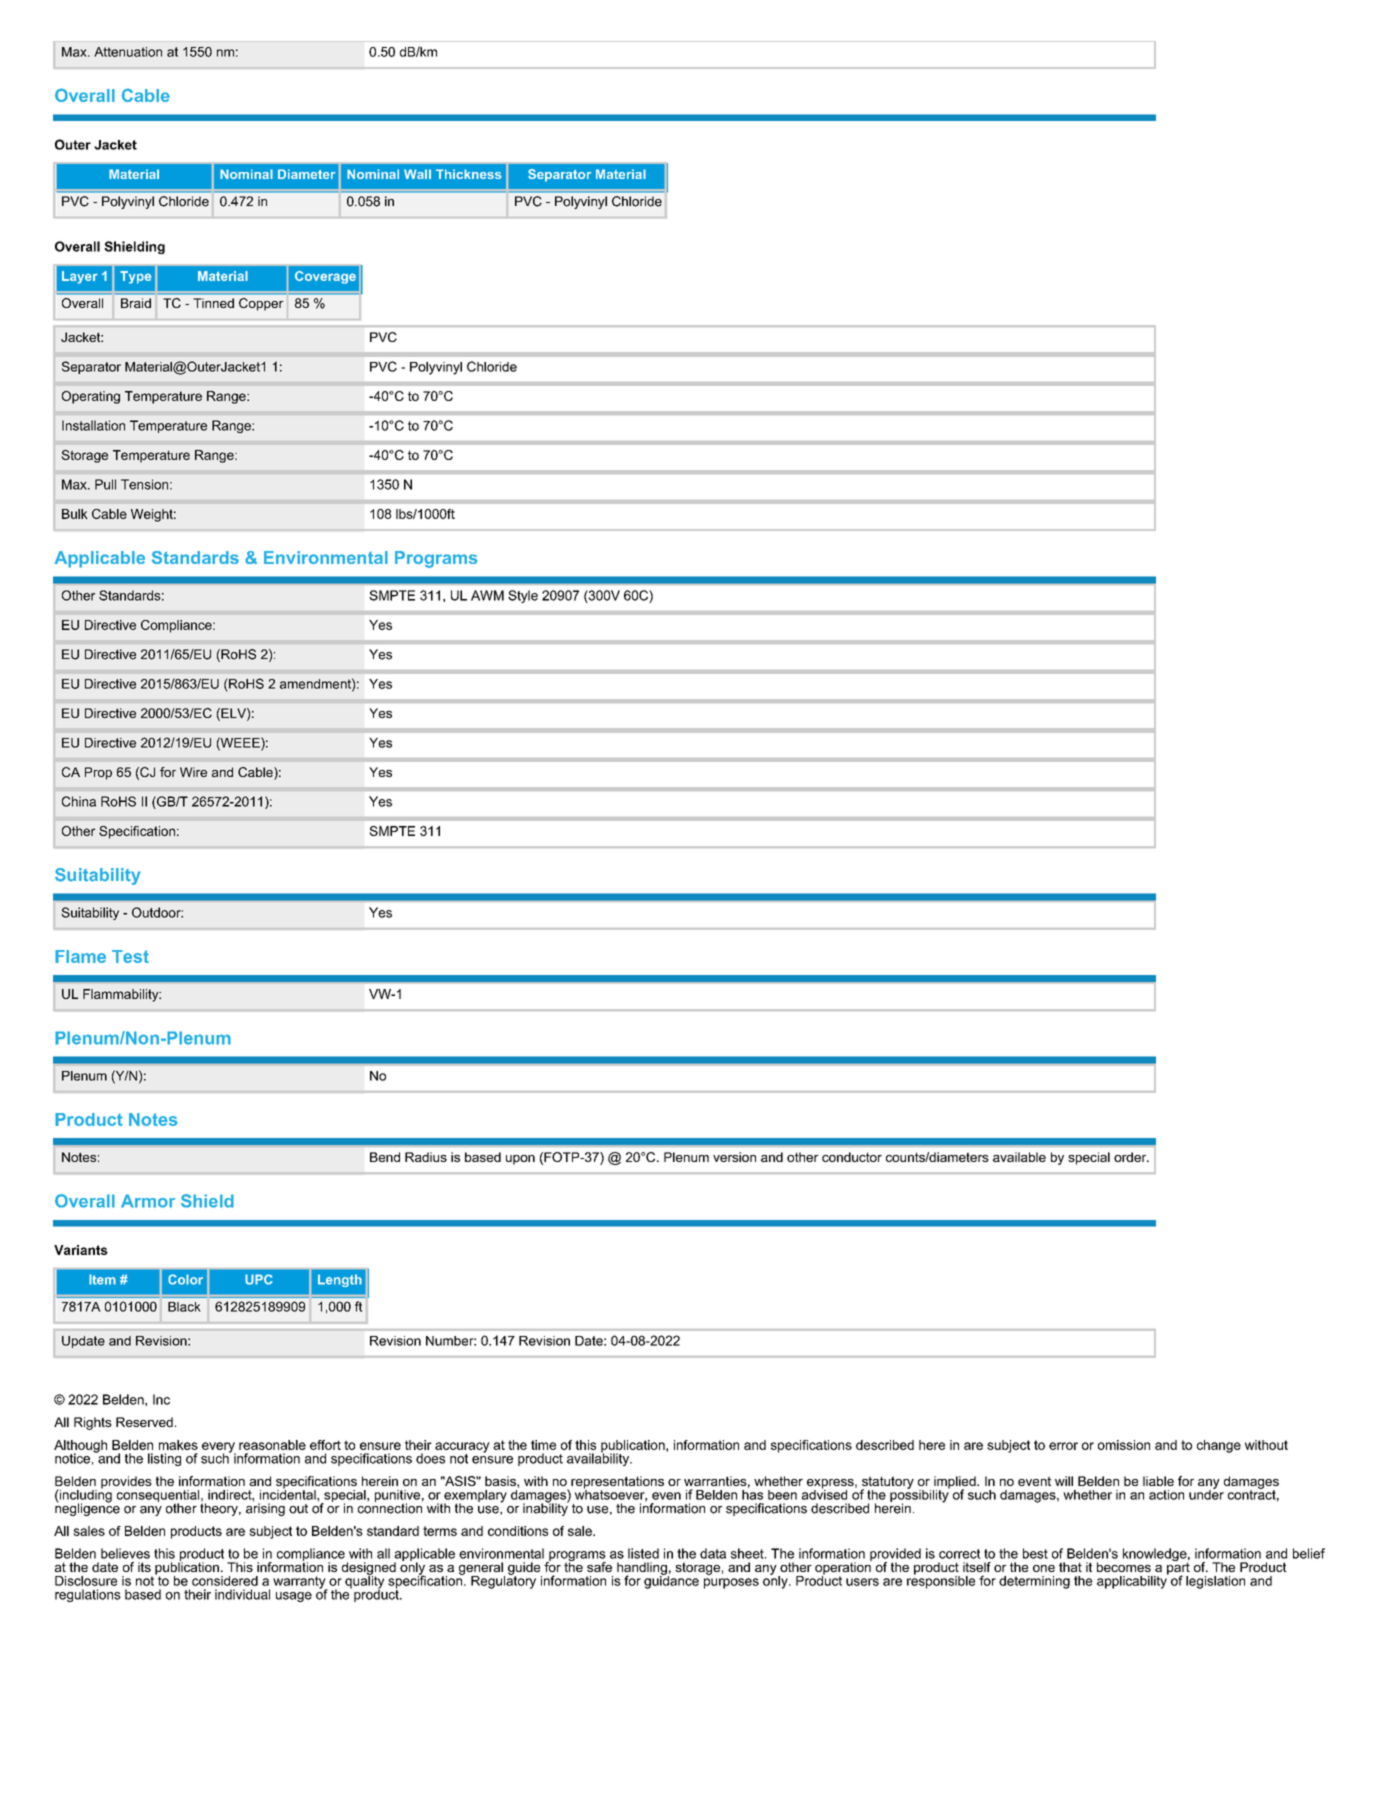  I want to click on data, so click(713, 1553).
